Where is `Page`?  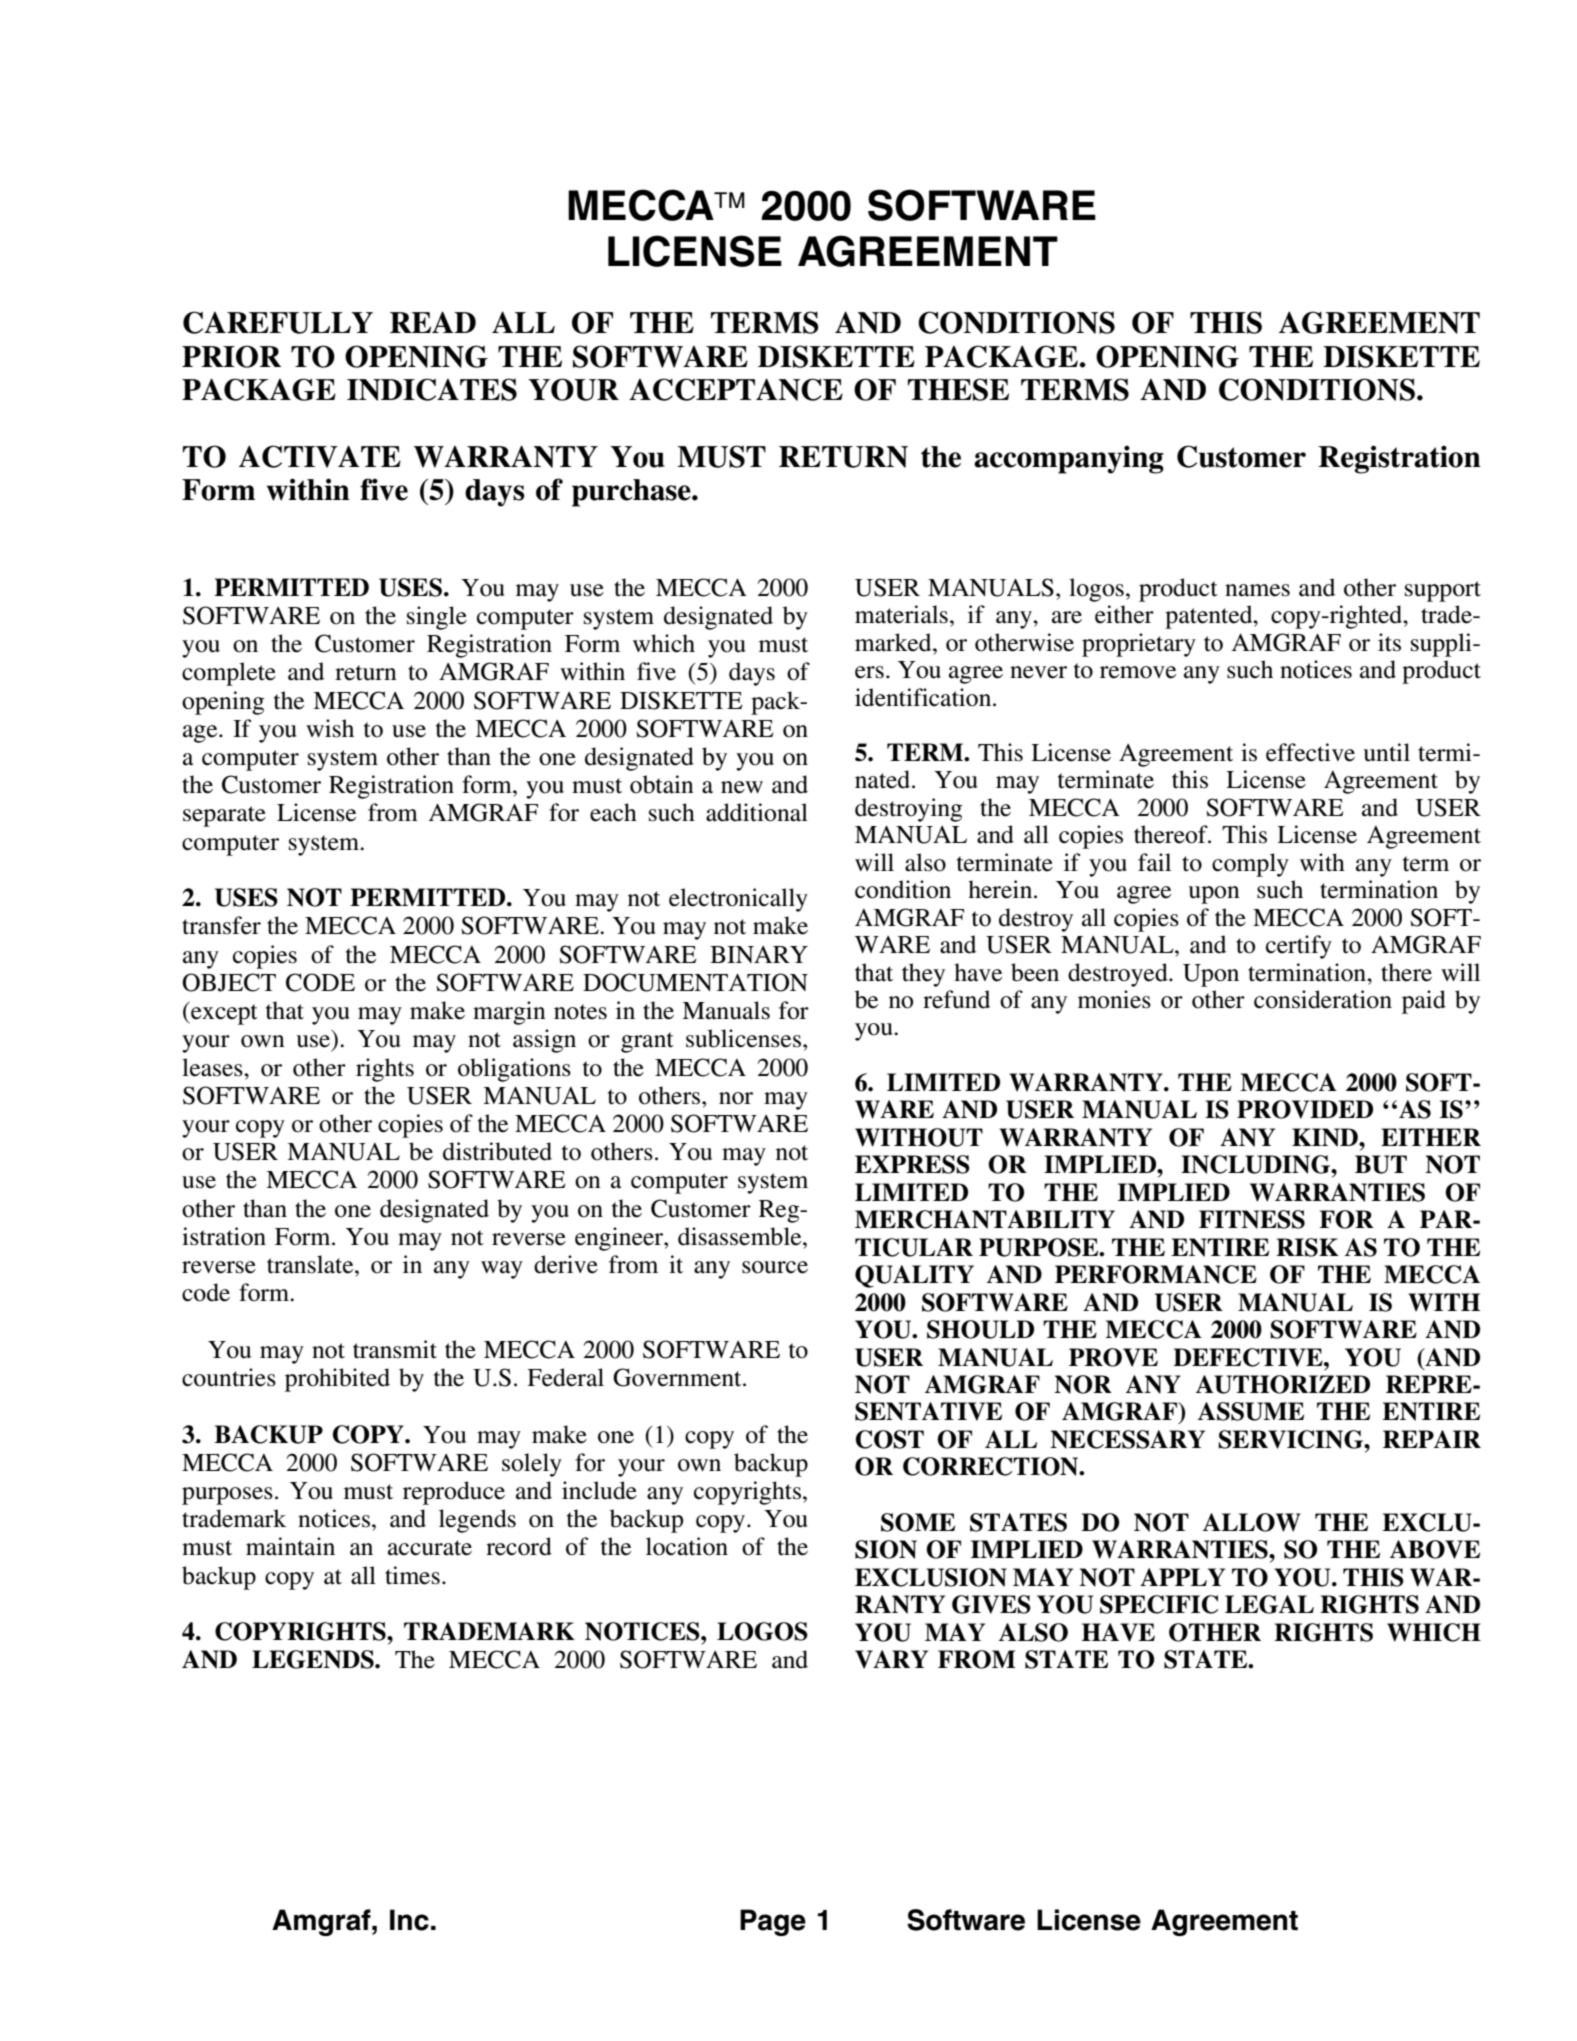
Page is located at coordinates (773, 1922).
